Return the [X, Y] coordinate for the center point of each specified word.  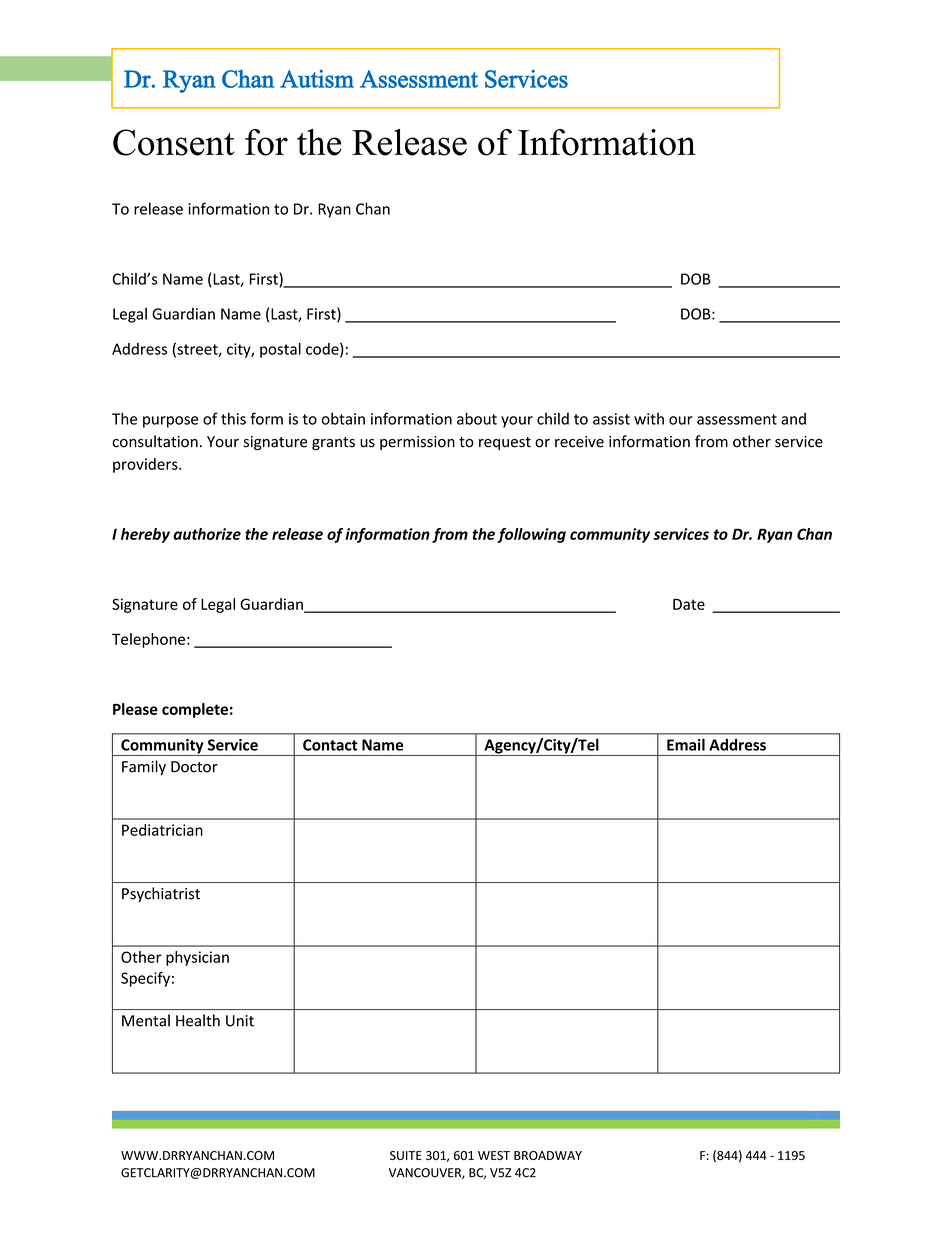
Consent [173, 142]
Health [198, 1020]
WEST [494, 1155]
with [649, 419]
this [233, 418]
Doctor [194, 767]
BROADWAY [548, 1155]
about [477, 418]
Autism [317, 78]
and [793, 419]
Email [686, 744]
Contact [330, 745]
